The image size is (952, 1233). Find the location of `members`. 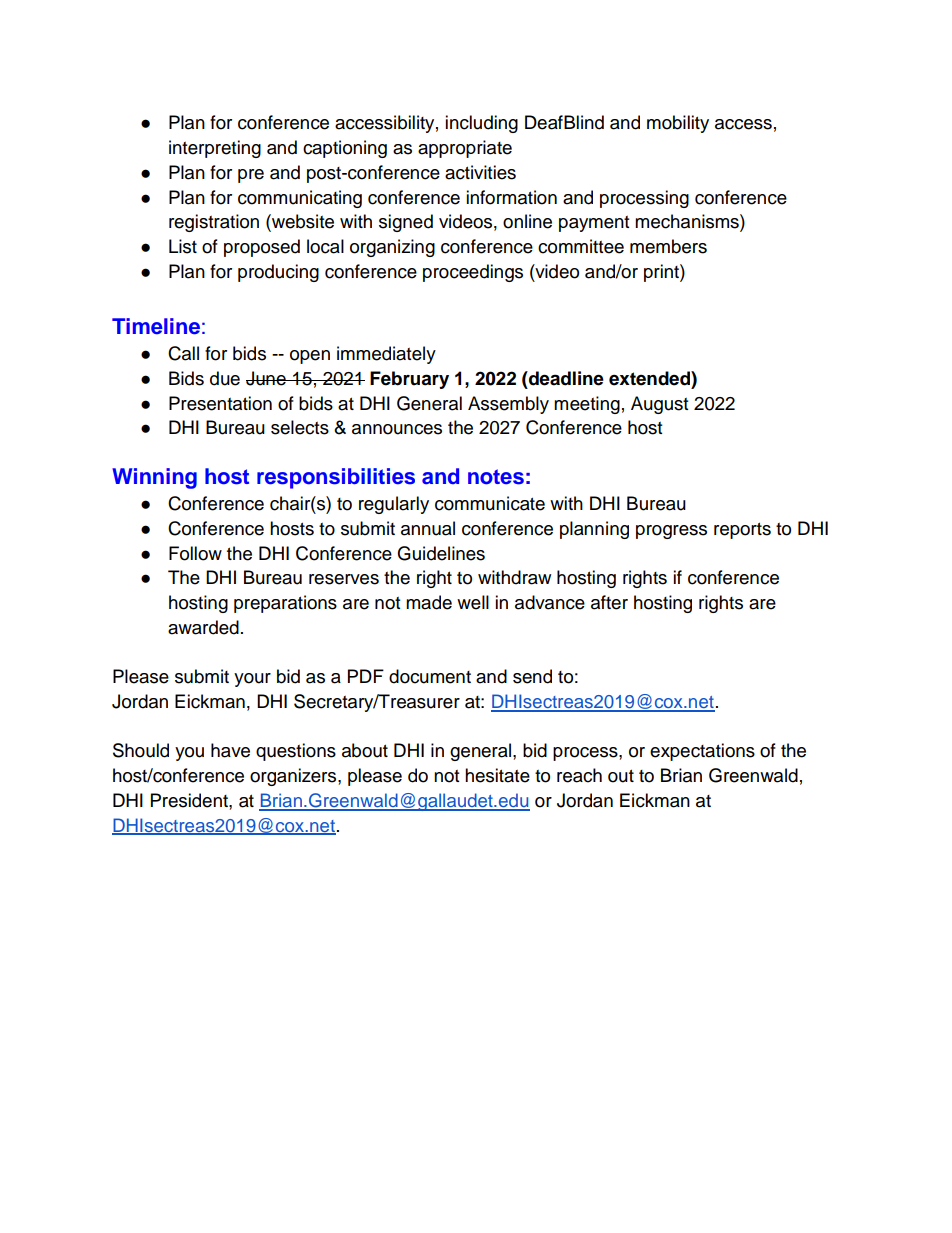

members is located at coordinates (668, 246).
